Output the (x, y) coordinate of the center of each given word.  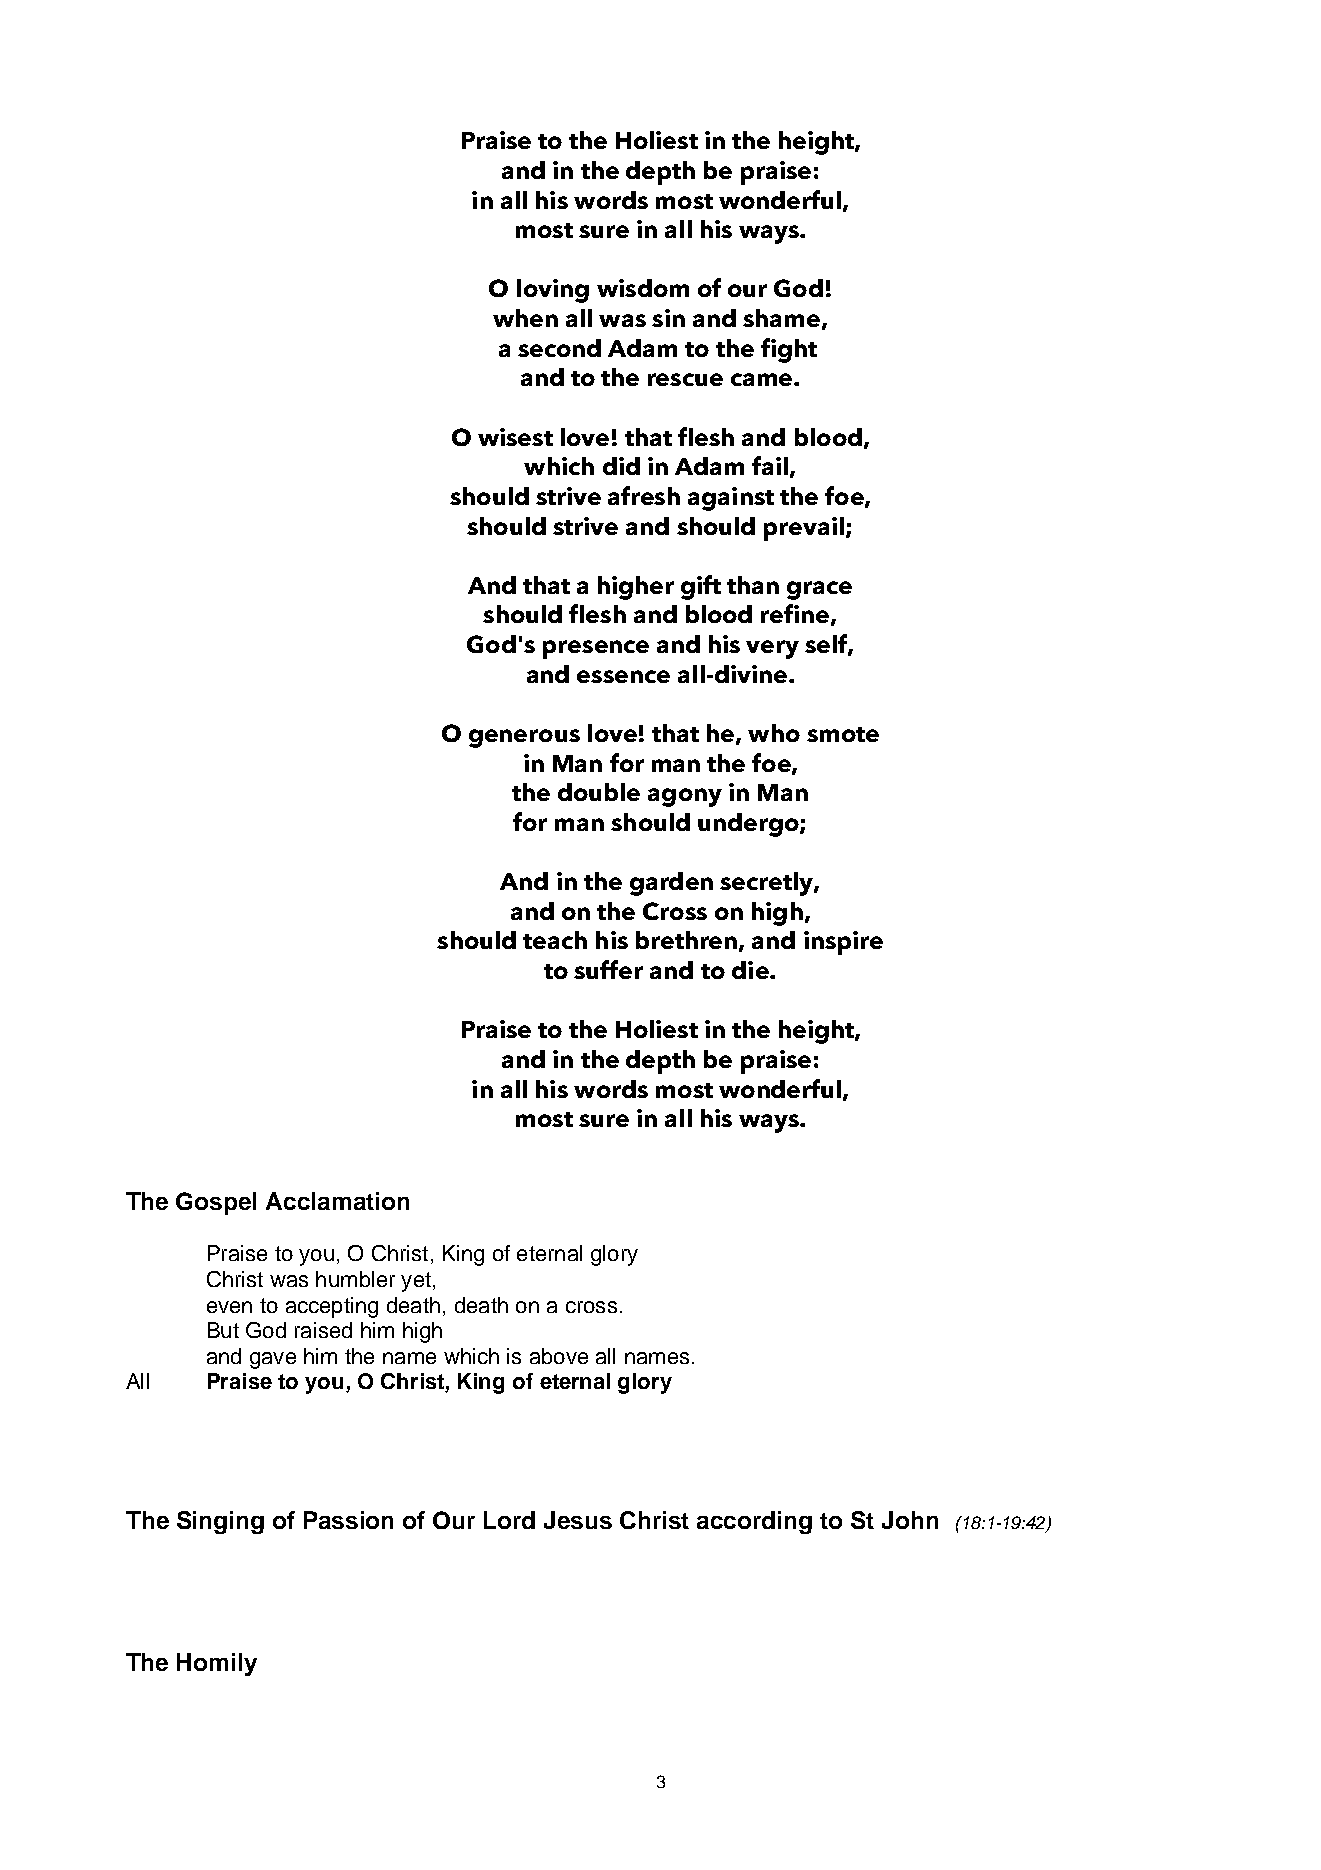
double (599, 792)
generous (524, 738)
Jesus (578, 1520)
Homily (217, 1664)
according (754, 1522)
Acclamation (337, 1201)
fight (789, 350)
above (559, 1356)
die (751, 970)
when (525, 318)
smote (843, 734)
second (559, 348)
